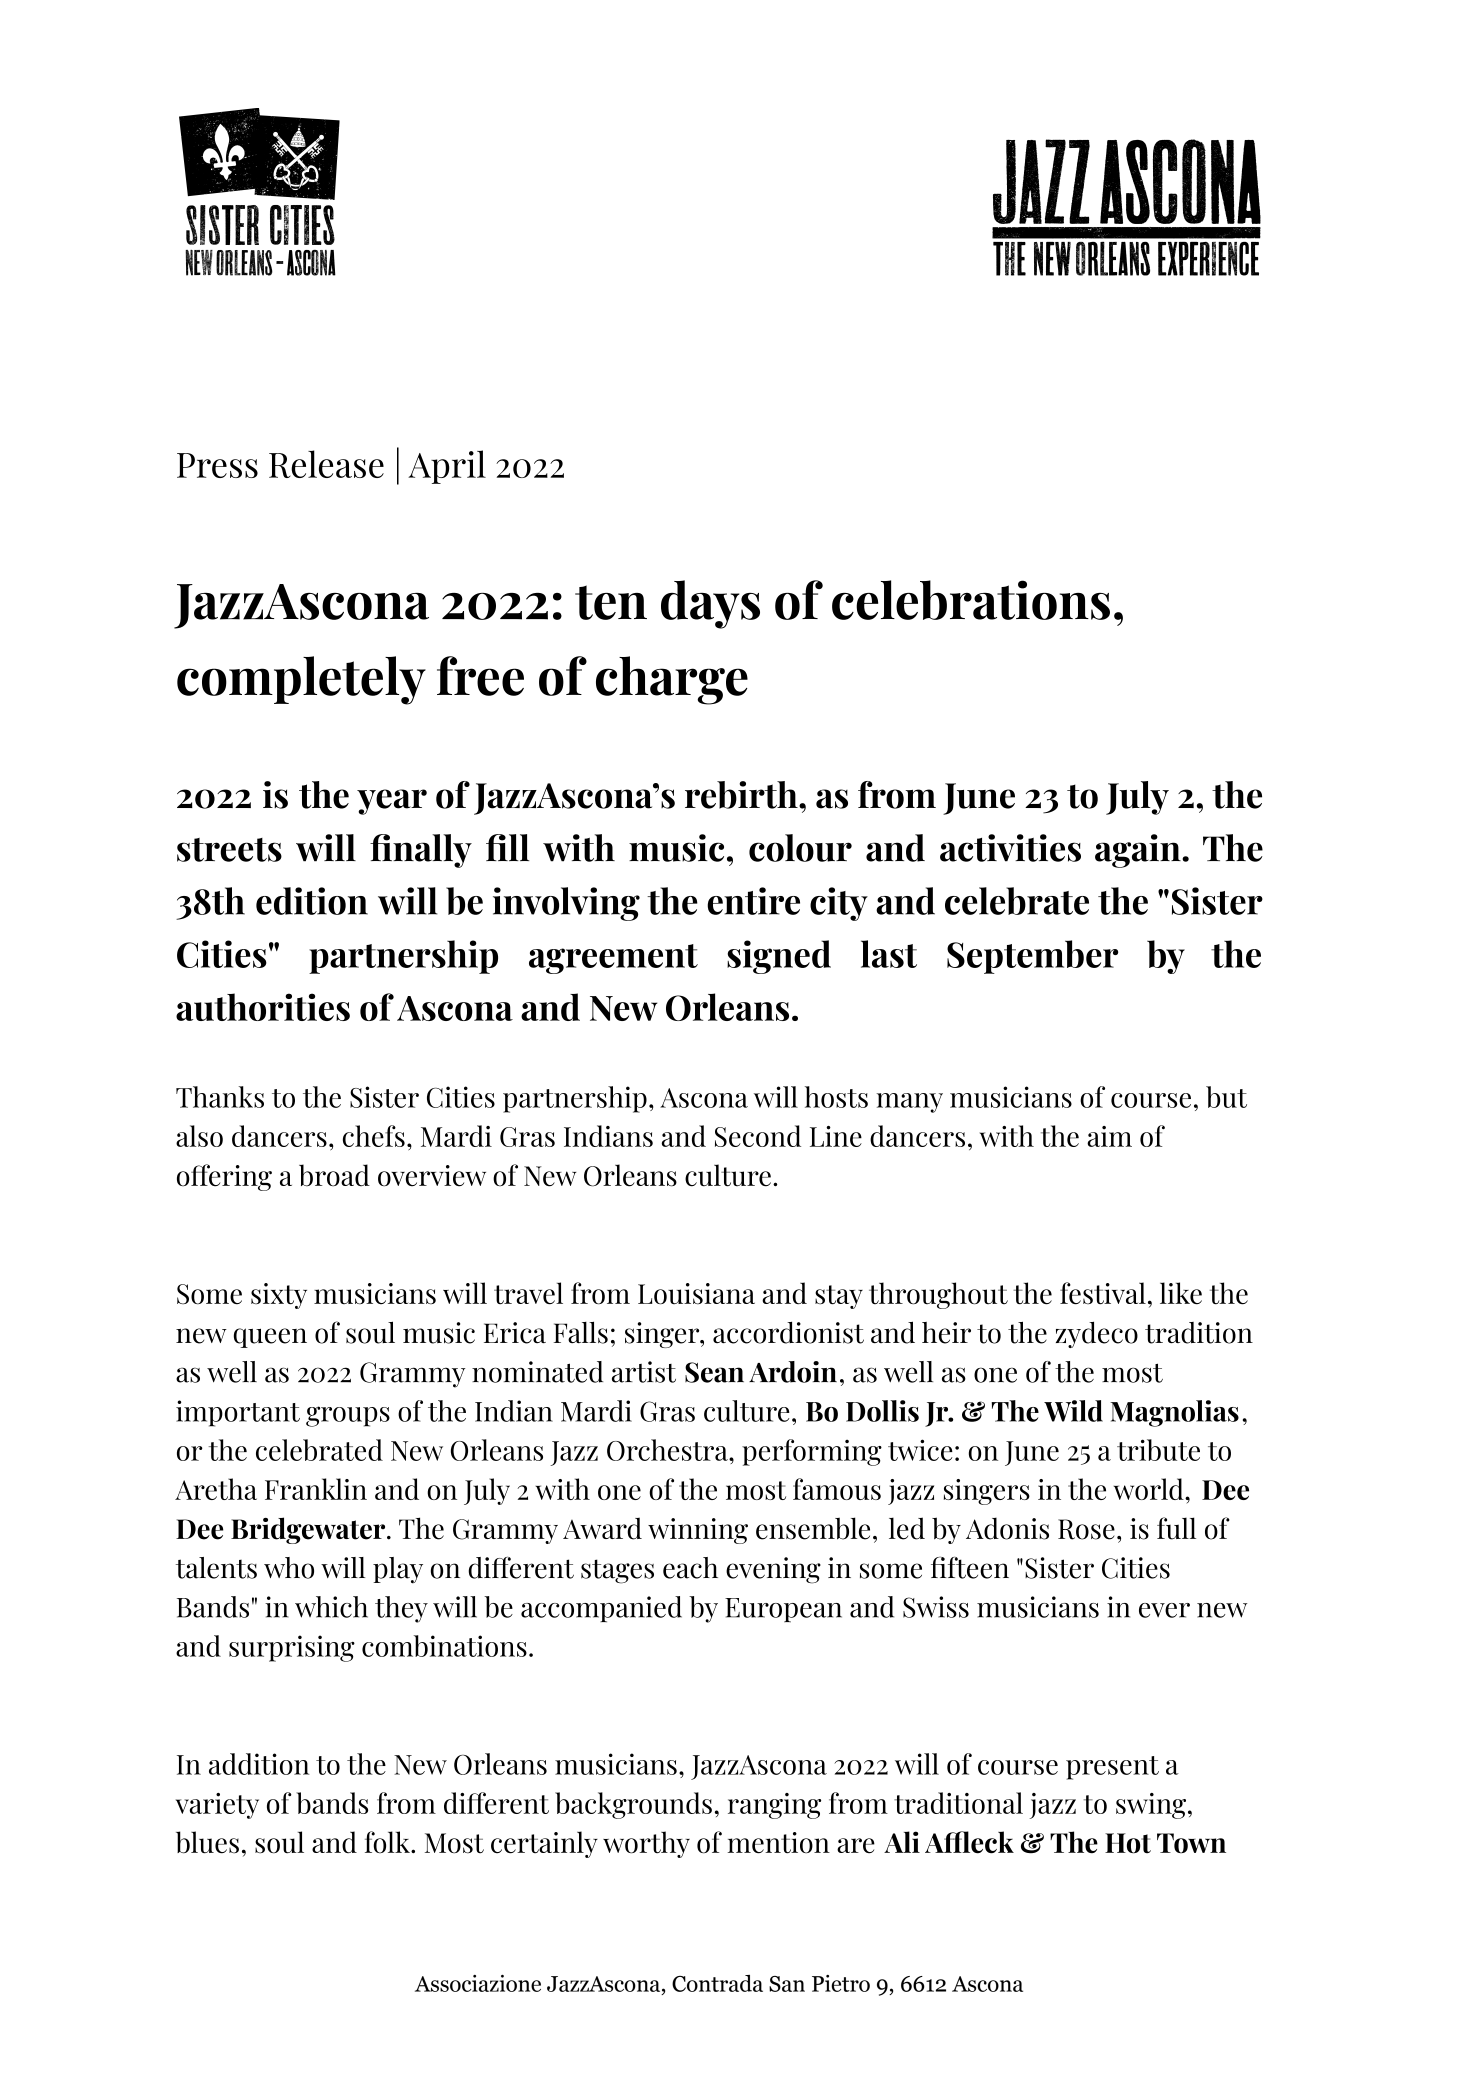 The width and height of the image is (1476, 2085). Describe the element at coordinates (289, 1568) in the image. I see `who` at that location.
